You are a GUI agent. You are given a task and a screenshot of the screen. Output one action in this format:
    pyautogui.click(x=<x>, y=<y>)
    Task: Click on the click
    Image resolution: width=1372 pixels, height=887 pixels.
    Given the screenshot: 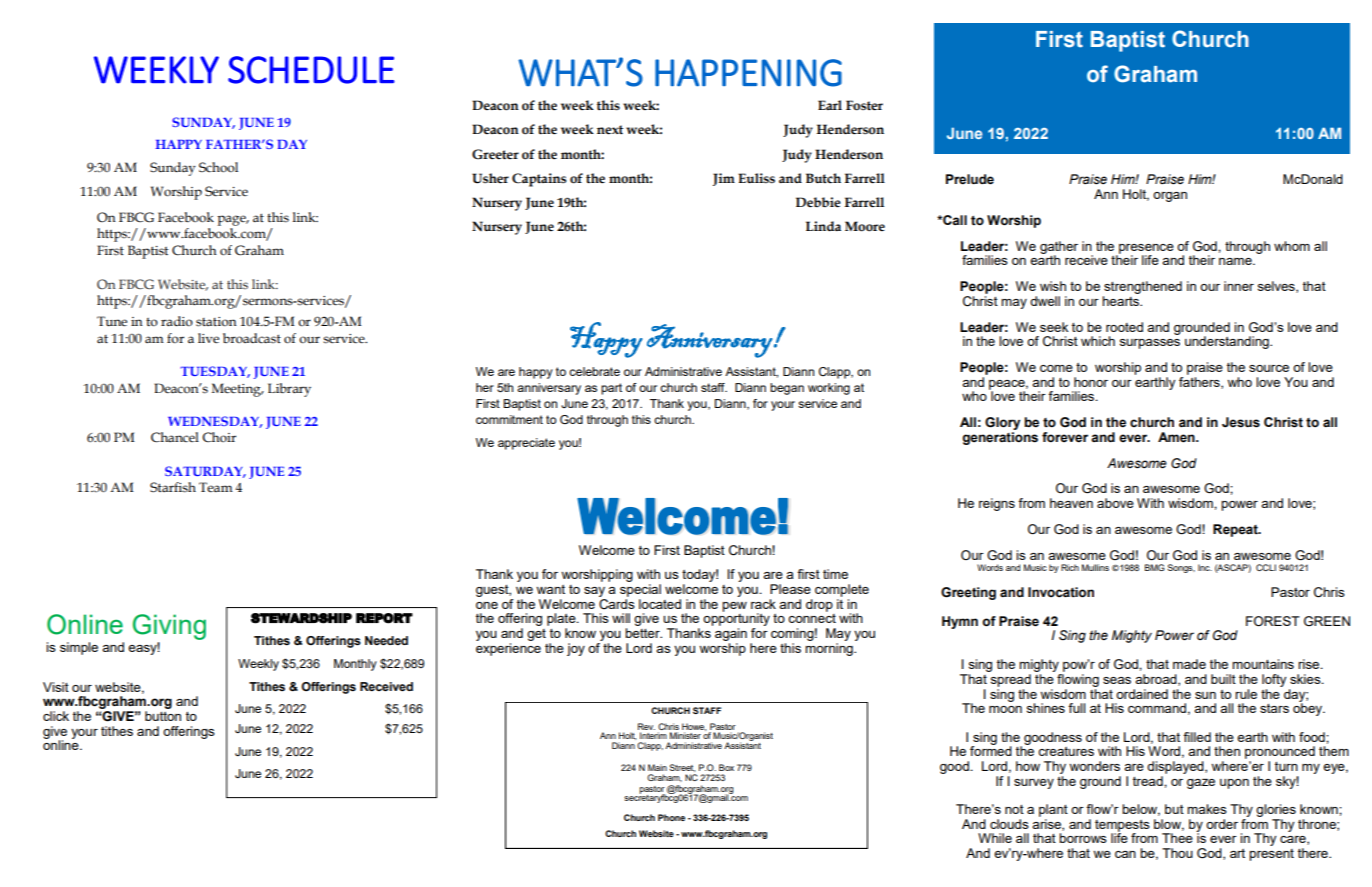 What is the action you would take?
    pyautogui.click(x=56, y=716)
